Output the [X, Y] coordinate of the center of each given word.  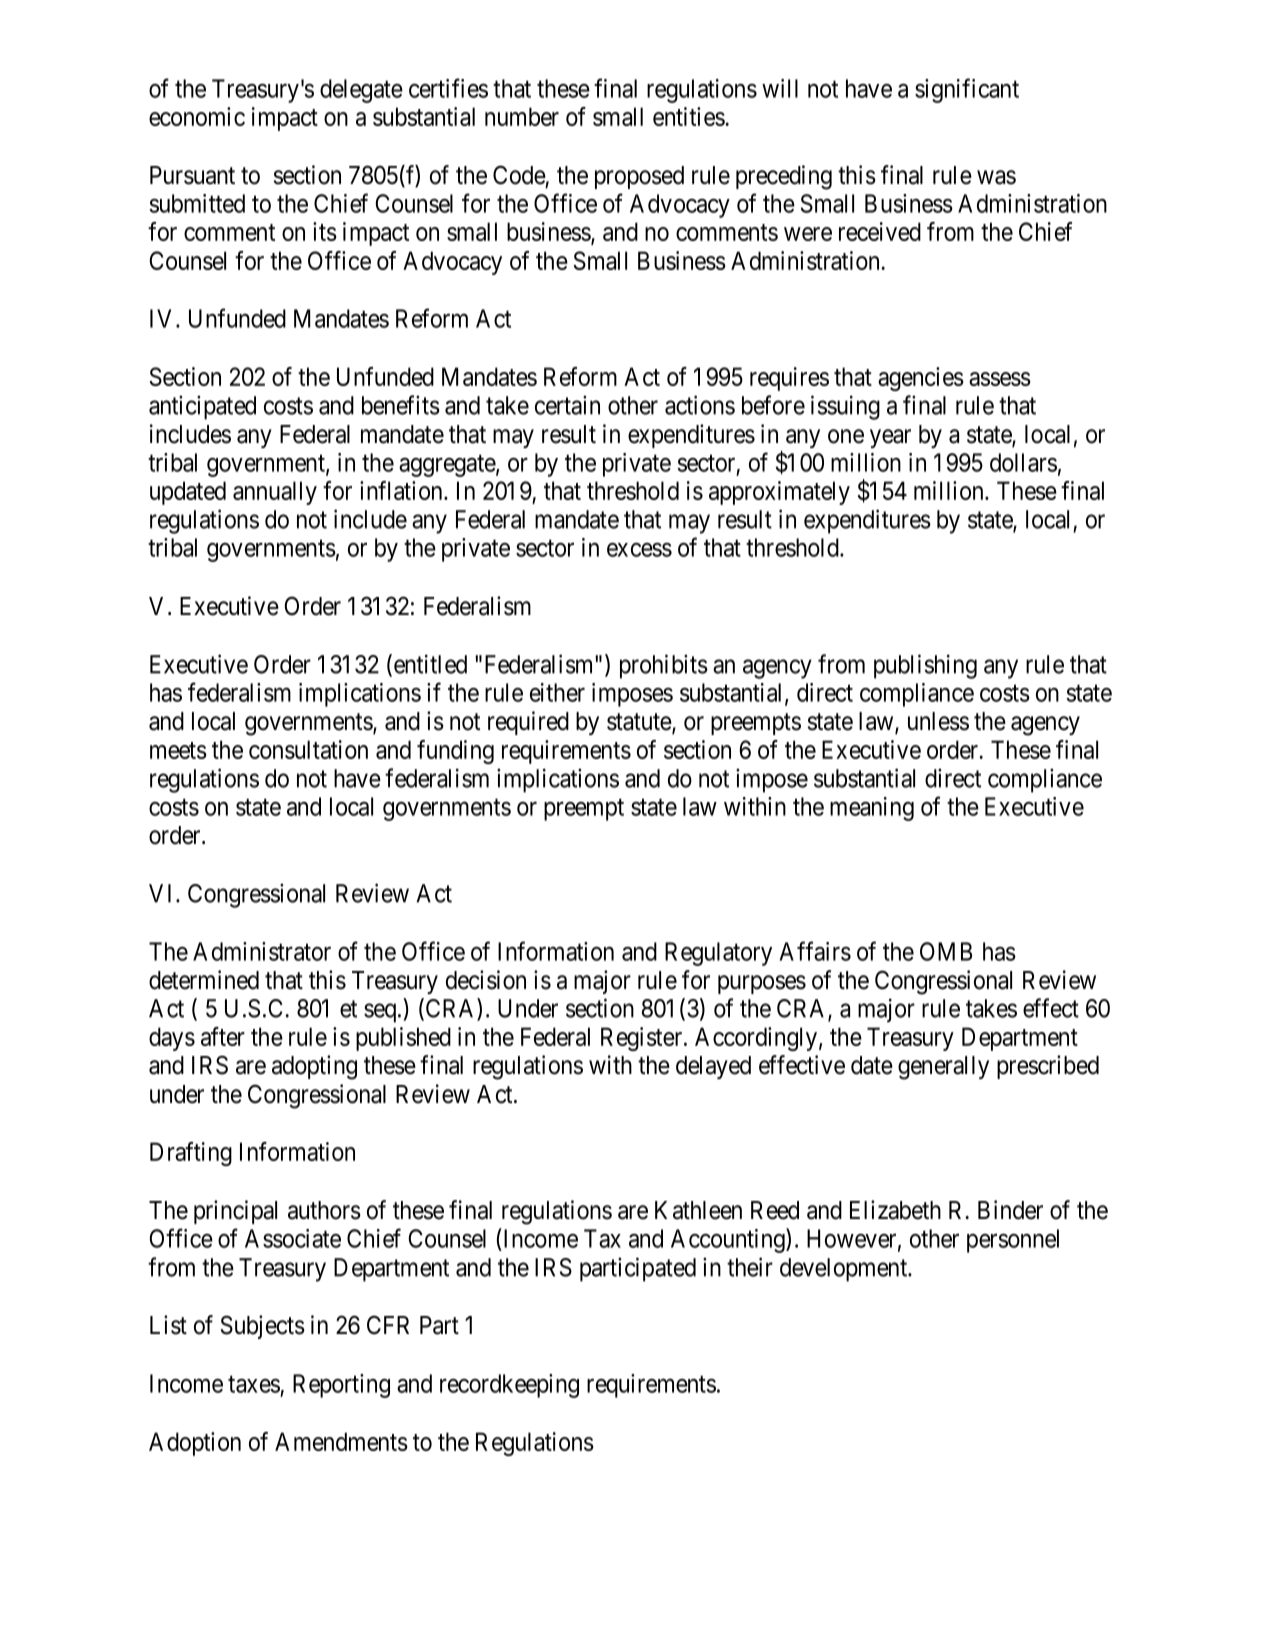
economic [197, 116]
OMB [946, 951]
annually [275, 493]
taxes [254, 1384]
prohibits [664, 666]
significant [967, 90]
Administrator [262, 951]
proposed [639, 177]
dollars [1023, 462]
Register [643, 1039]
